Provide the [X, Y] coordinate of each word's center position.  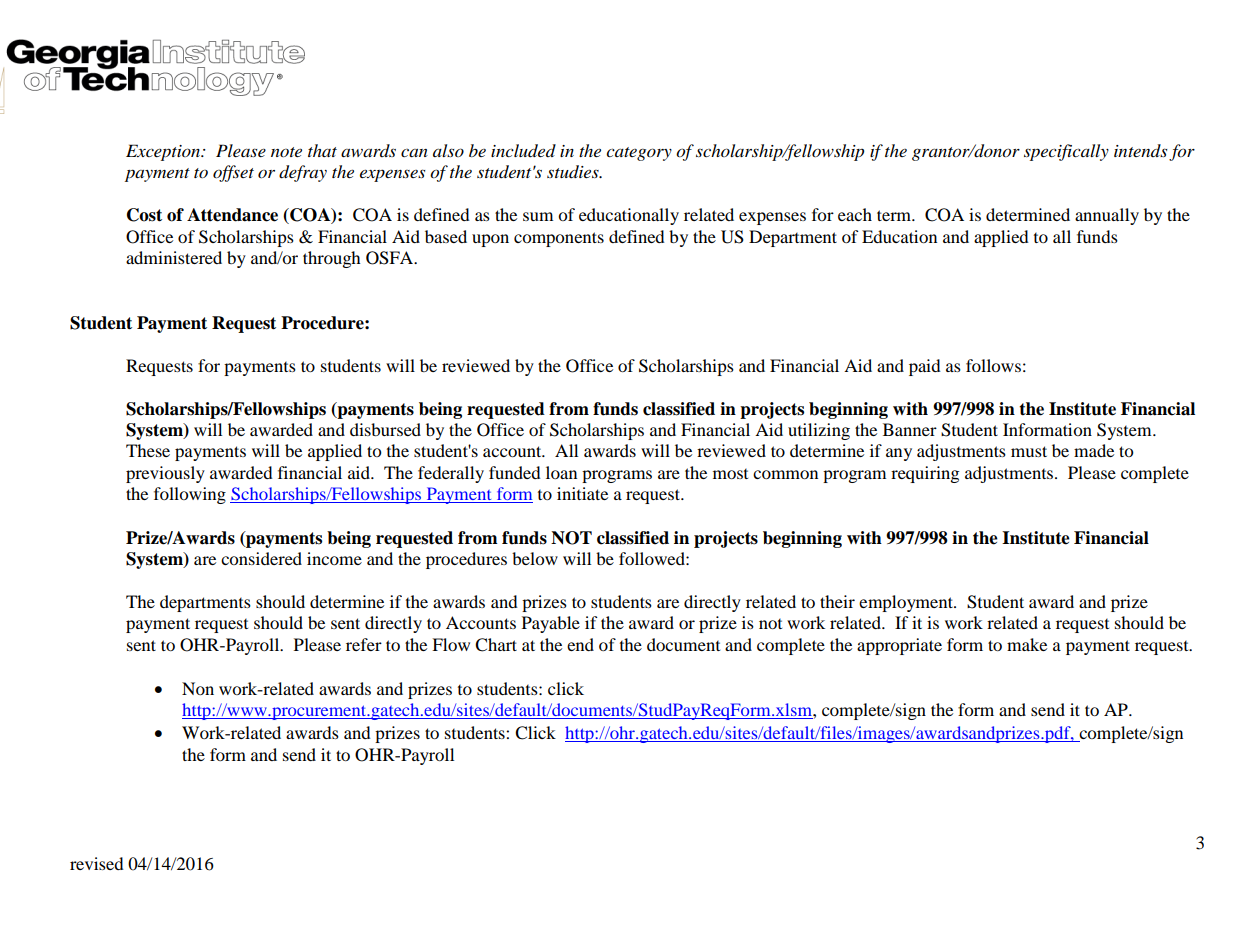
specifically [1066, 152]
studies [574, 172]
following [190, 495]
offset [233, 173]
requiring [925, 474]
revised [97, 863]
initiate [582, 493]
